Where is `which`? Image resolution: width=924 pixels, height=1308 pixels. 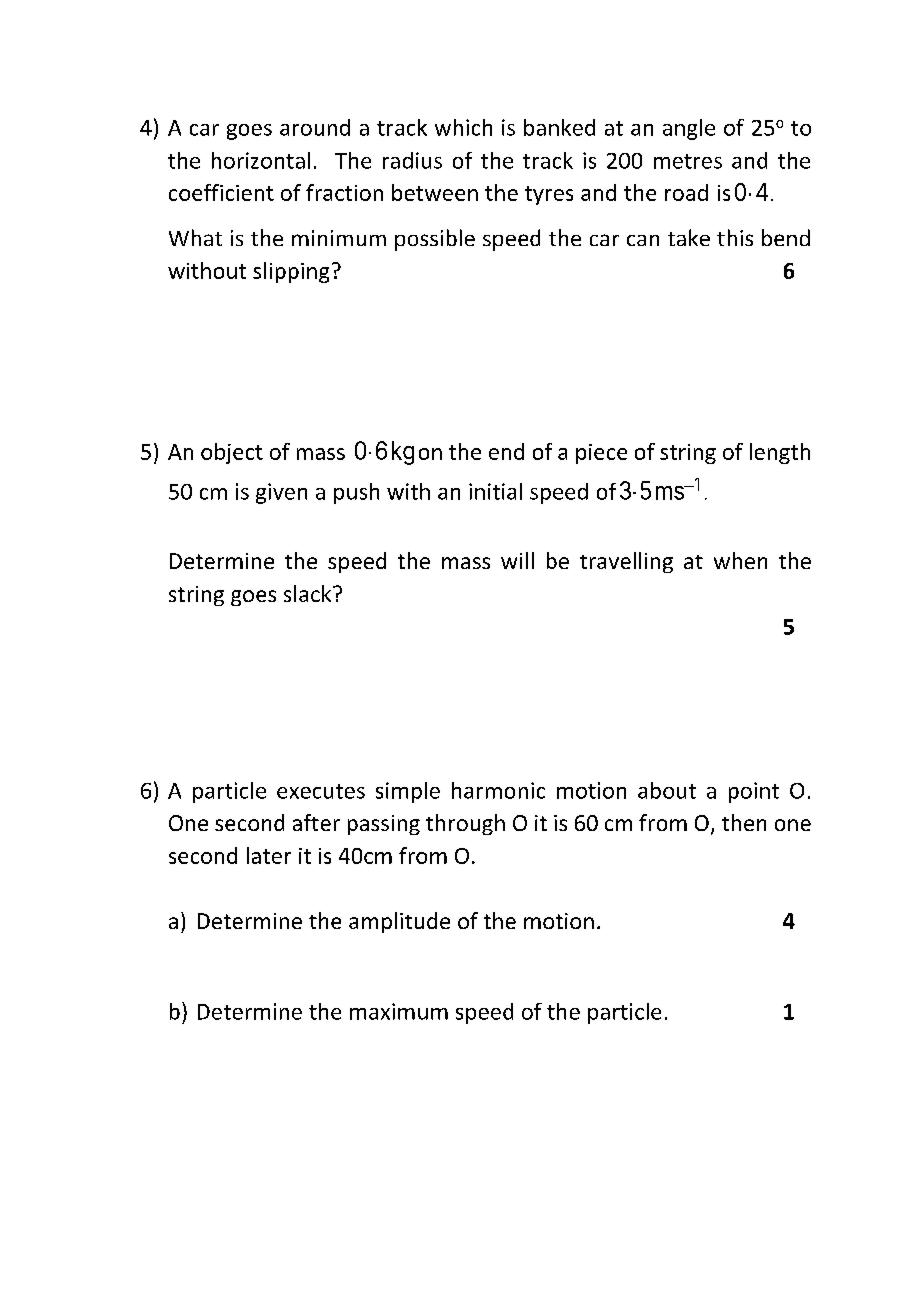 which is located at coordinates (463, 127).
